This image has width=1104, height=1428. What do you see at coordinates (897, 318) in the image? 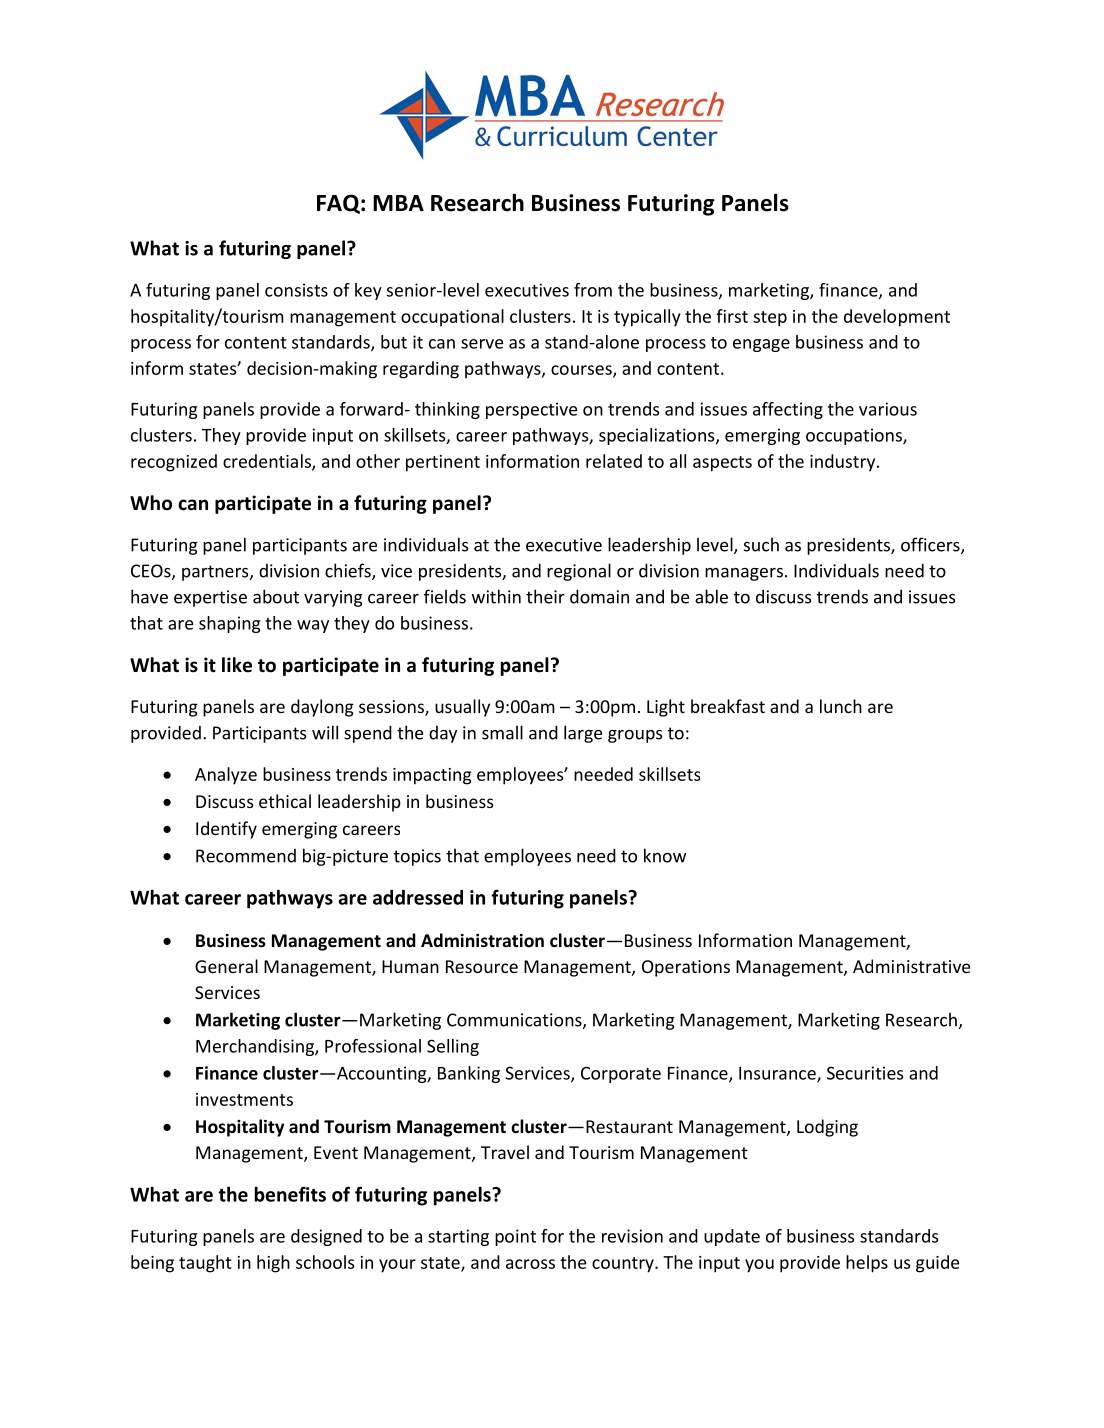
I see `development` at bounding box center [897, 318].
